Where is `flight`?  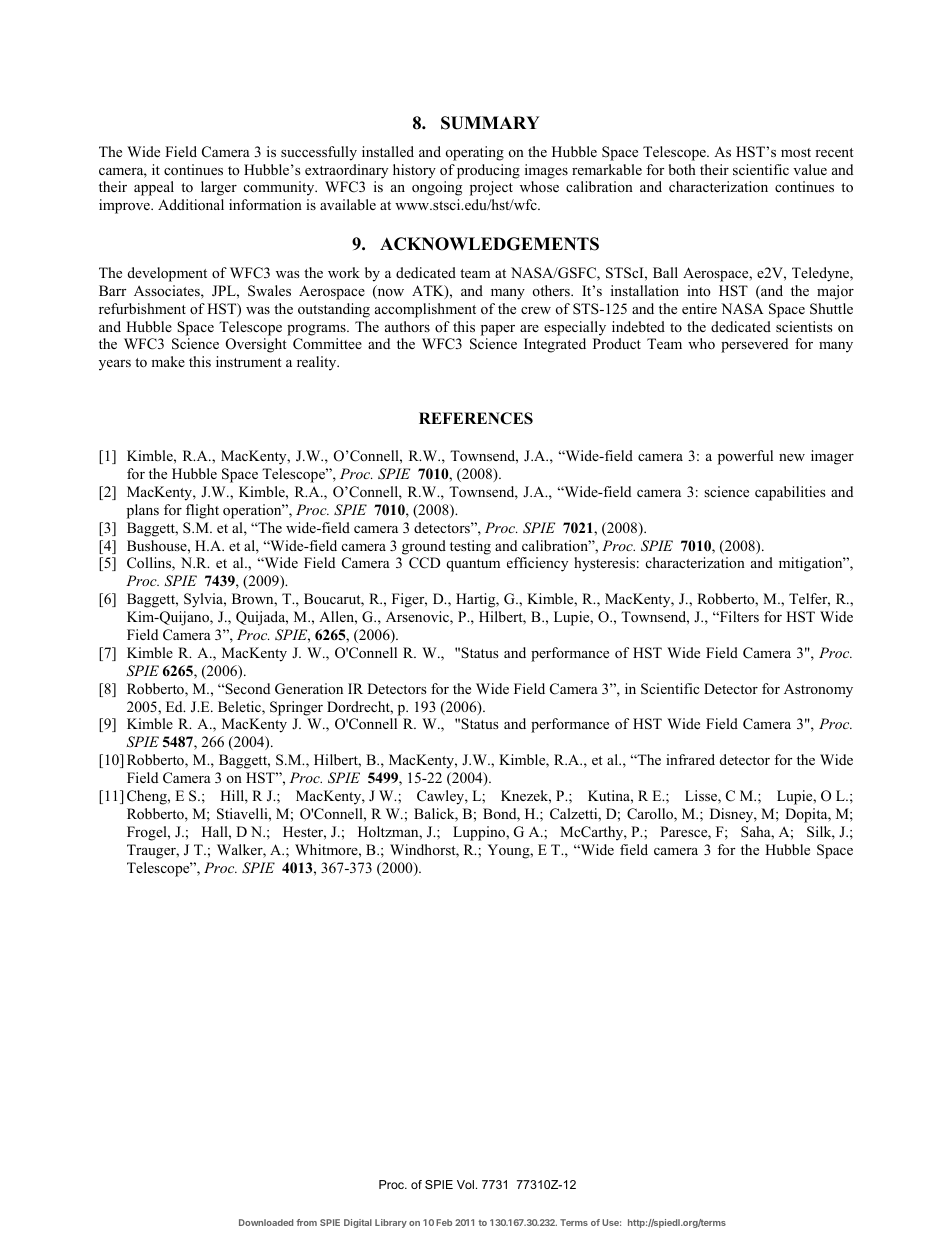
flight is located at coordinates (202, 511).
